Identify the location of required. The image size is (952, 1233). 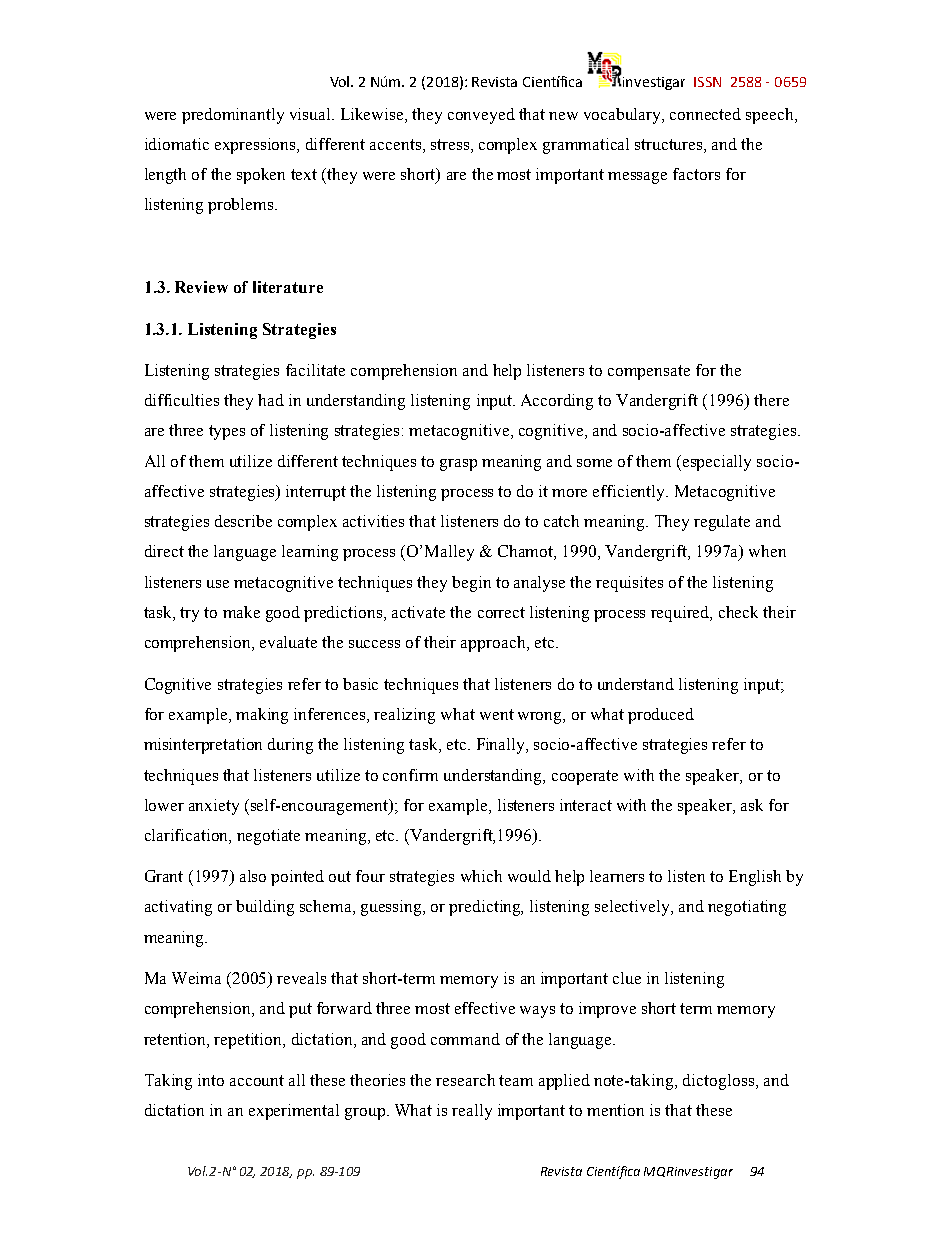
(681, 614).
